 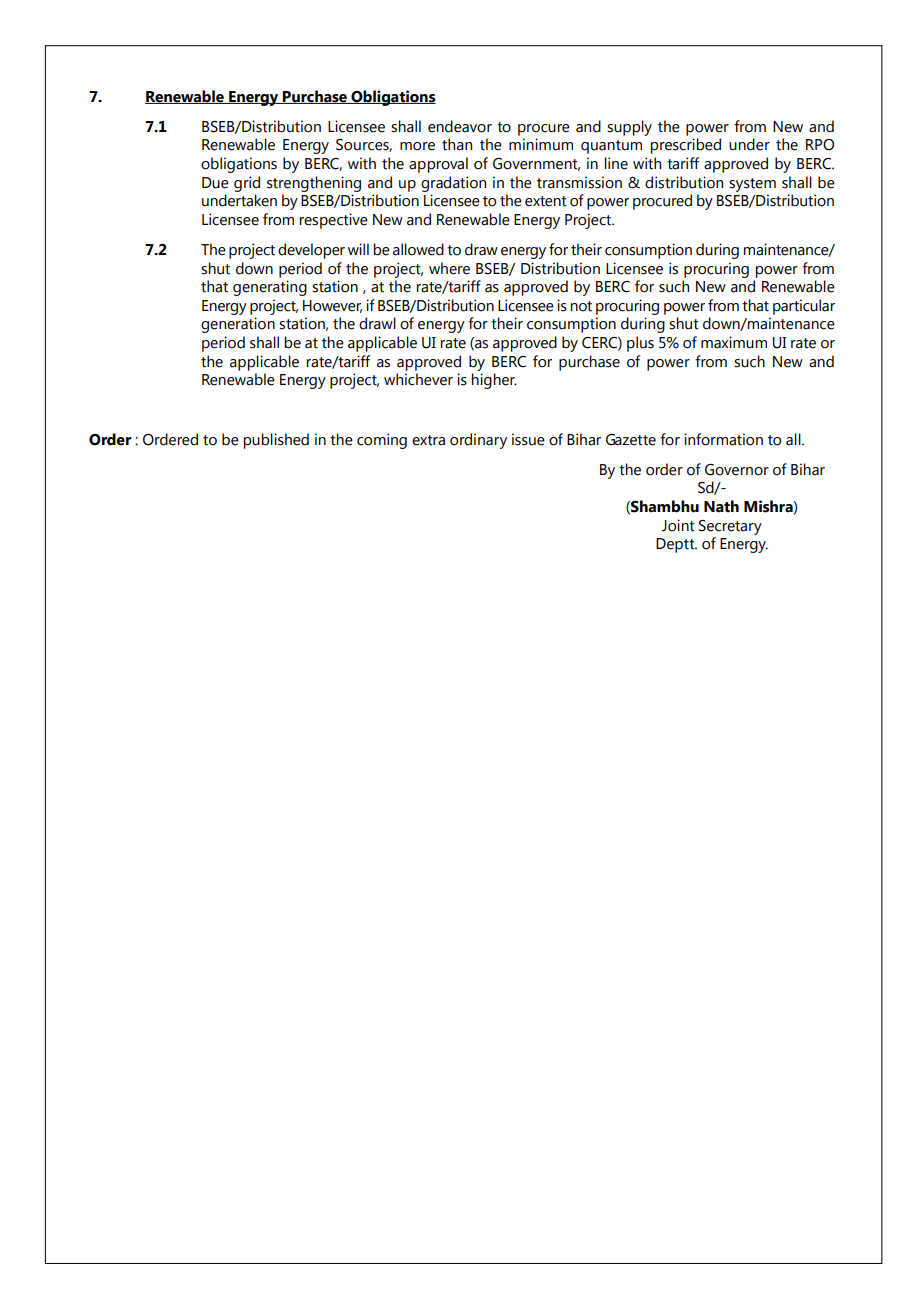 What do you see at coordinates (449, 268) in the screenshot?
I see `where` at bounding box center [449, 268].
